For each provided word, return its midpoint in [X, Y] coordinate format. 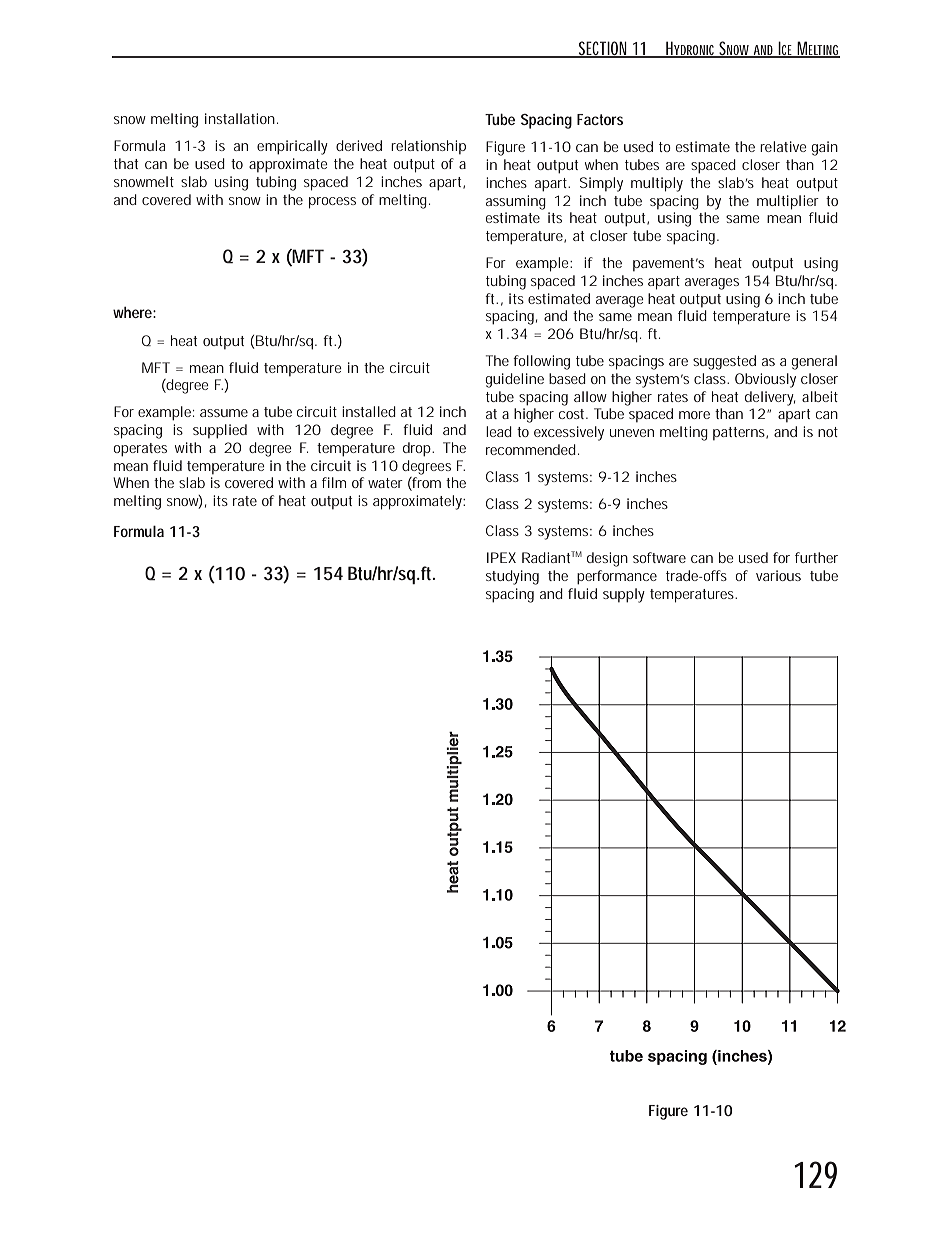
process [332, 203]
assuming [516, 202]
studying [512, 577]
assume [224, 413]
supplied [220, 431]
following [541, 362]
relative [783, 146]
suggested [724, 362]
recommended [531, 449]
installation [240, 118]
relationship [428, 147]
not [828, 432]
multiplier [788, 202]
